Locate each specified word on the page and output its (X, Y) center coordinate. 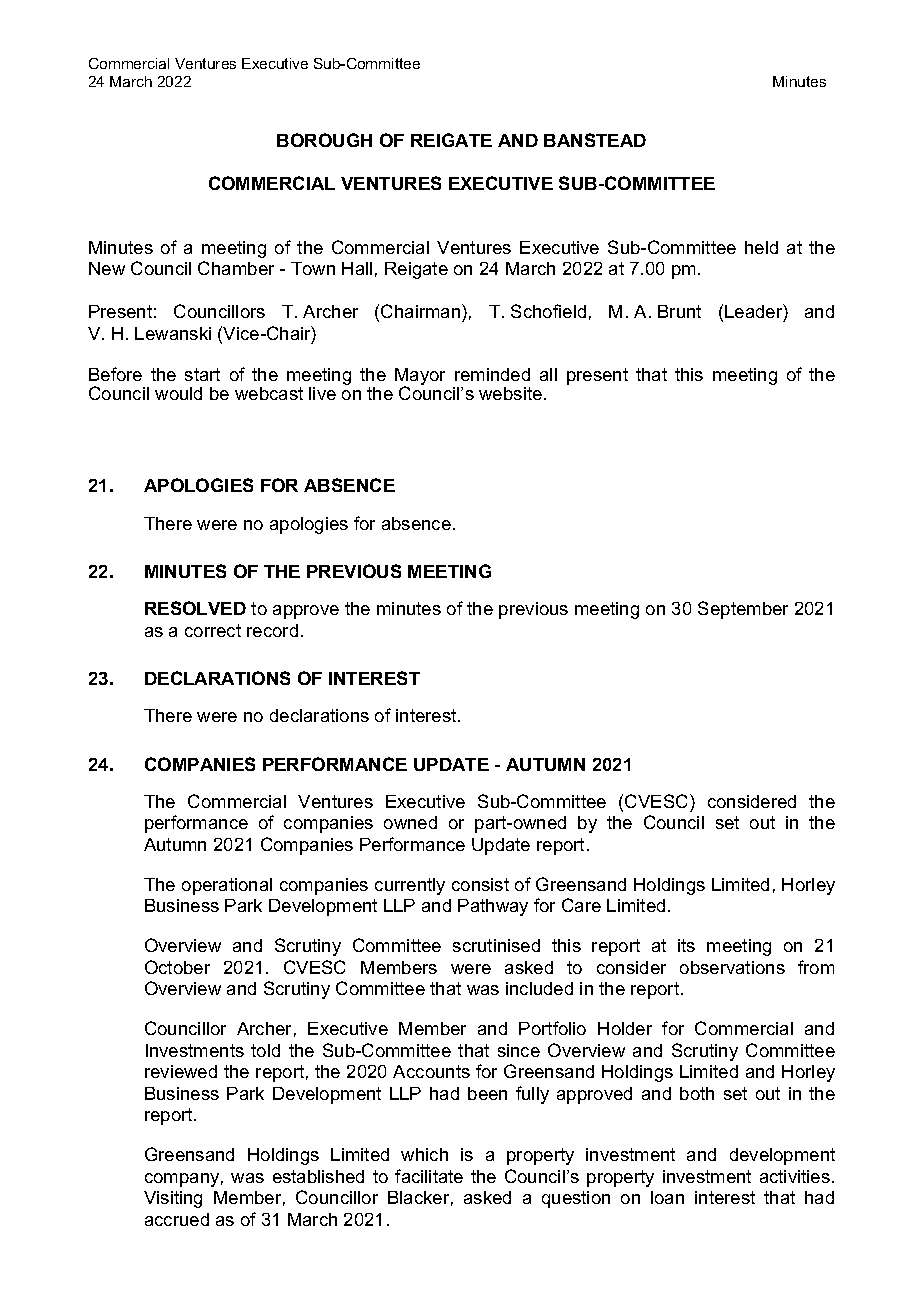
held (761, 247)
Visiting (173, 1199)
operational (227, 886)
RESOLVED (195, 608)
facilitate (429, 1176)
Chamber (236, 268)
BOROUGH (324, 140)
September (743, 610)
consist (480, 884)
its (686, 945)
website (510, 393)
